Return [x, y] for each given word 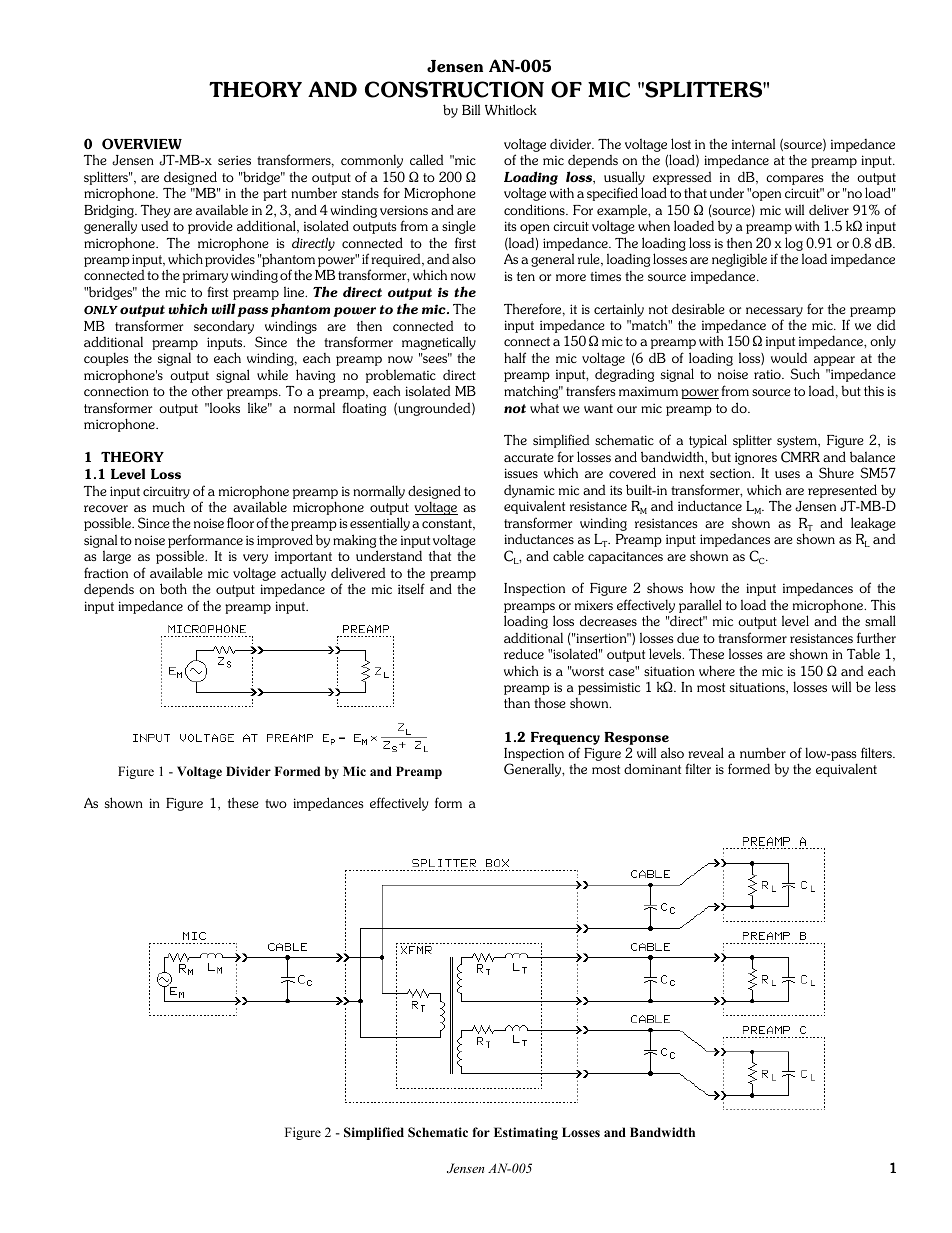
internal [753, 144]
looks [223, 407]
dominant [652, 768]
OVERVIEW [142, 144]
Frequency [565, 738]
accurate [529, 457]
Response [636, 738]
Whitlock [511, 109]
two [276, 803]
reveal [706, 752]
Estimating [526, 1133]
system [798, 442]
